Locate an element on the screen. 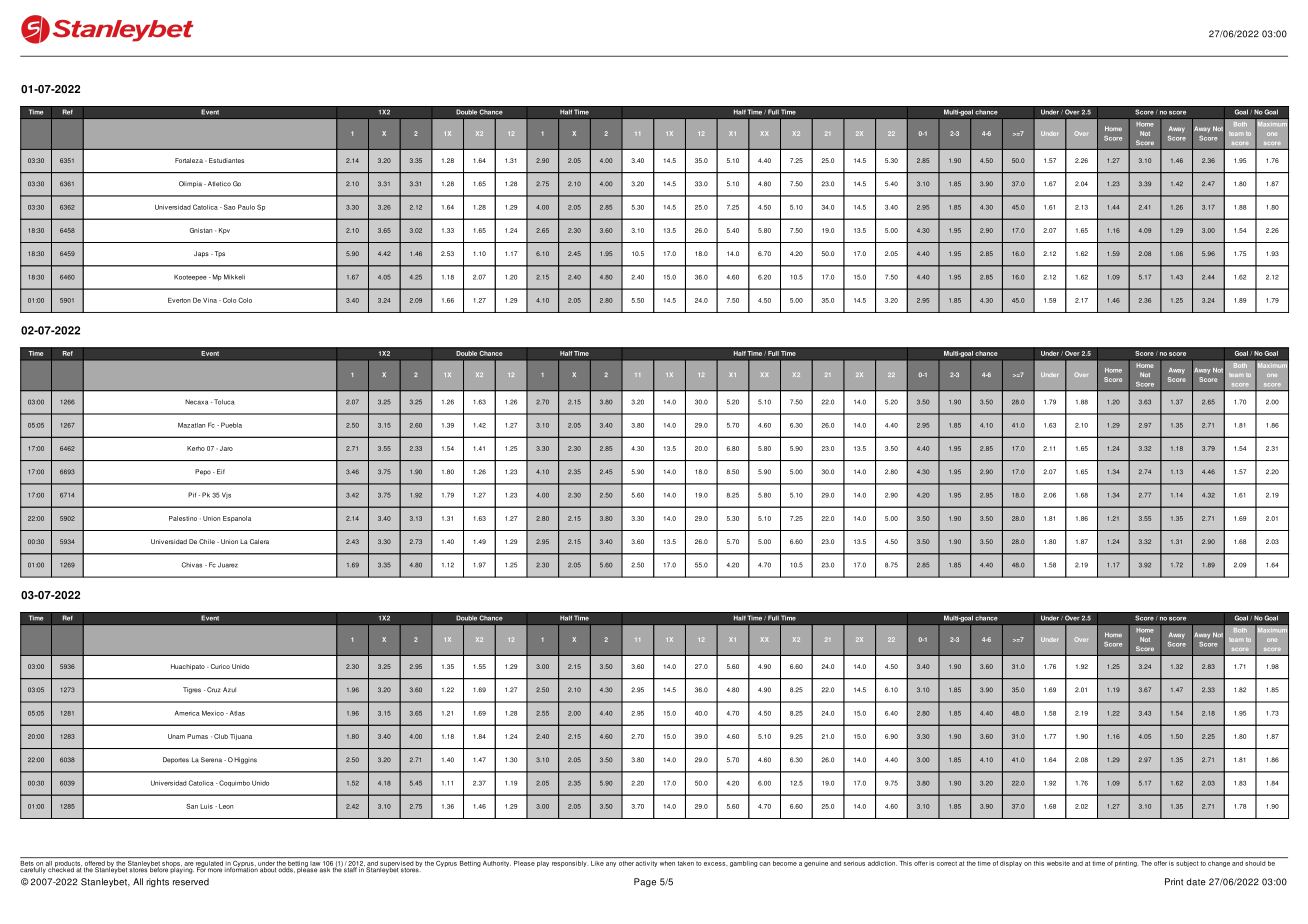  Paulo is located at coordinates (246, 207).
